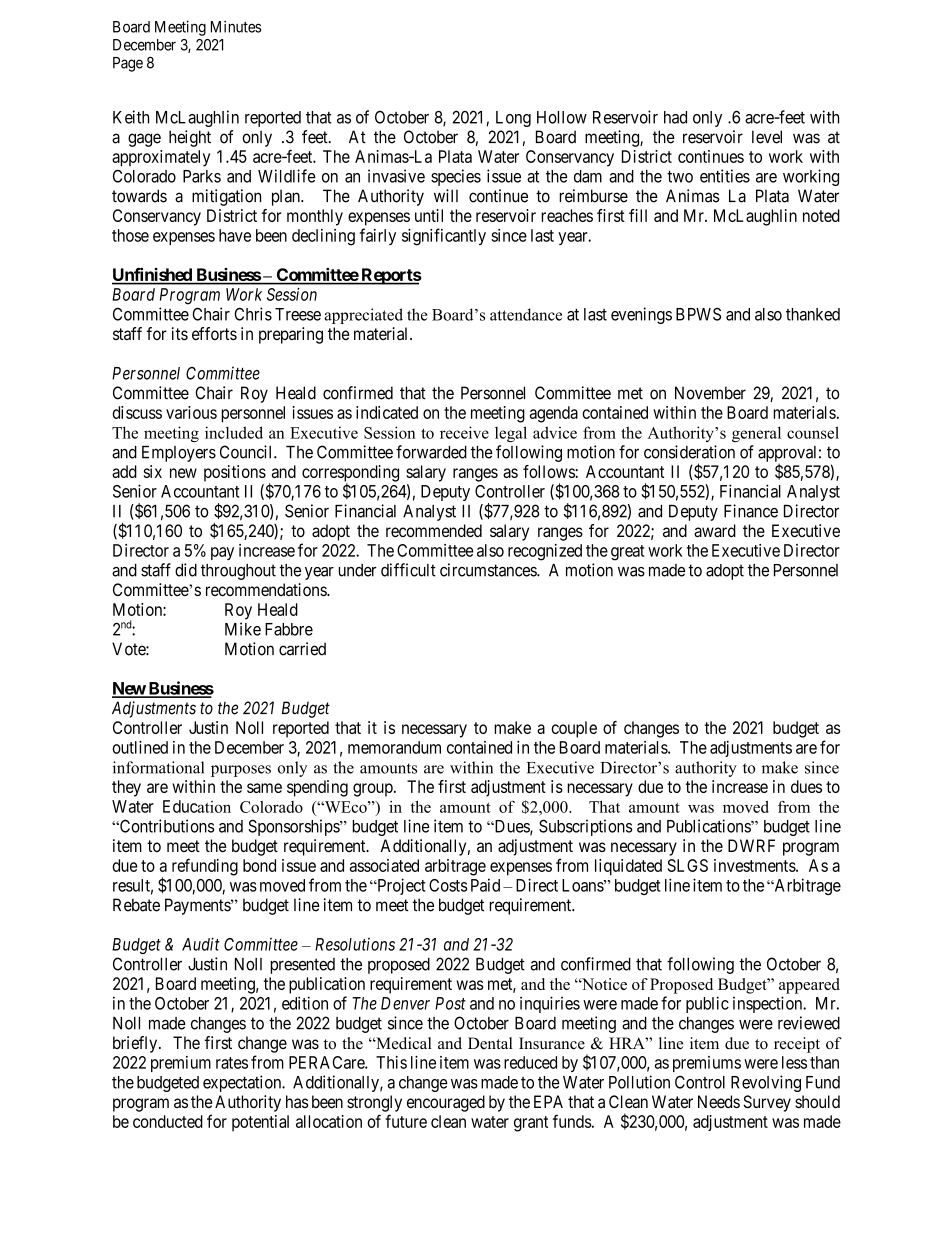 The image size is (952, 1233). I want to click on Minutes, so click(236, 26).
